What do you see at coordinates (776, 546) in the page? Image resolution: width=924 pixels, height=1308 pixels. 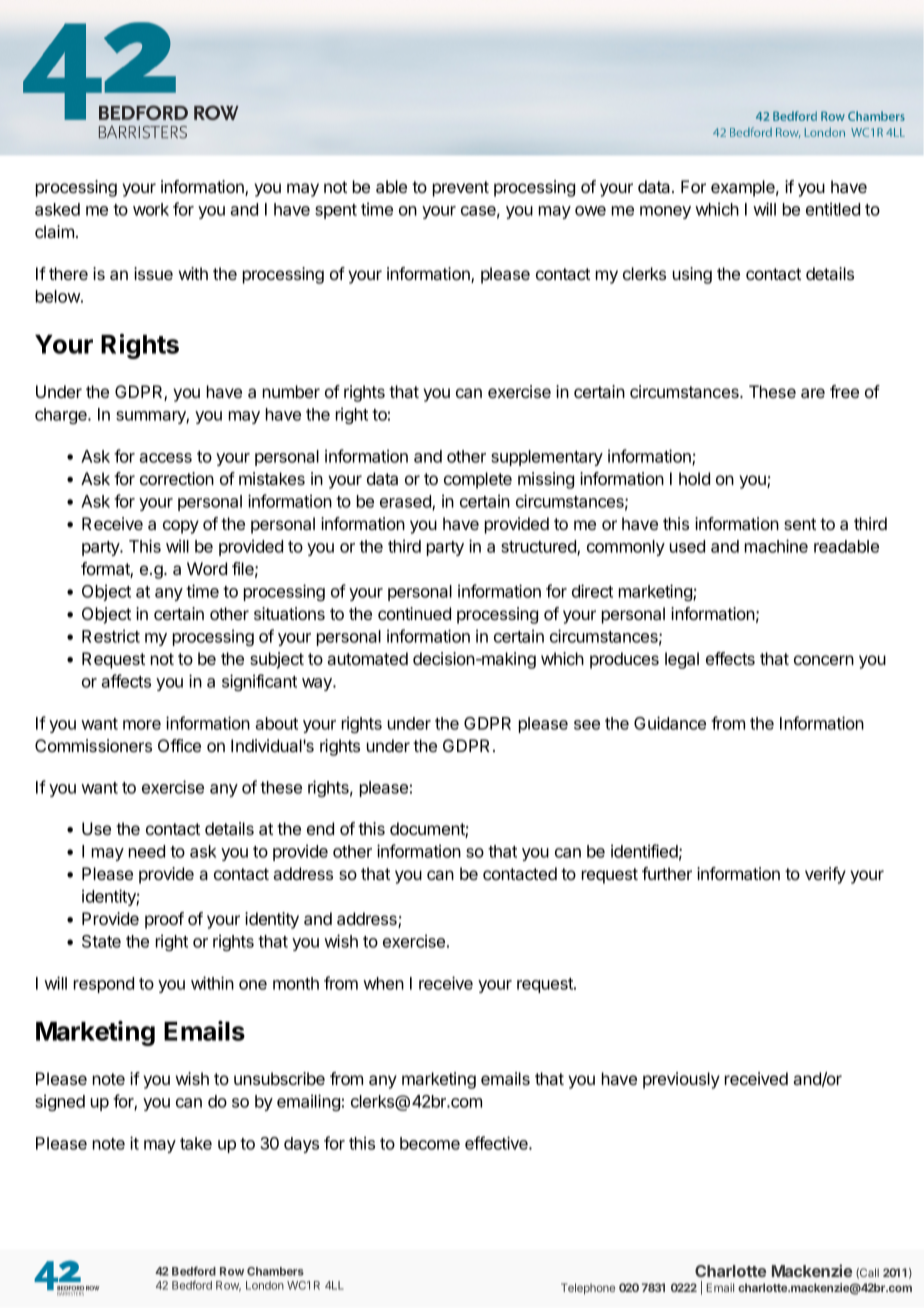 I see `machine` at bounding box center [776, 546].
